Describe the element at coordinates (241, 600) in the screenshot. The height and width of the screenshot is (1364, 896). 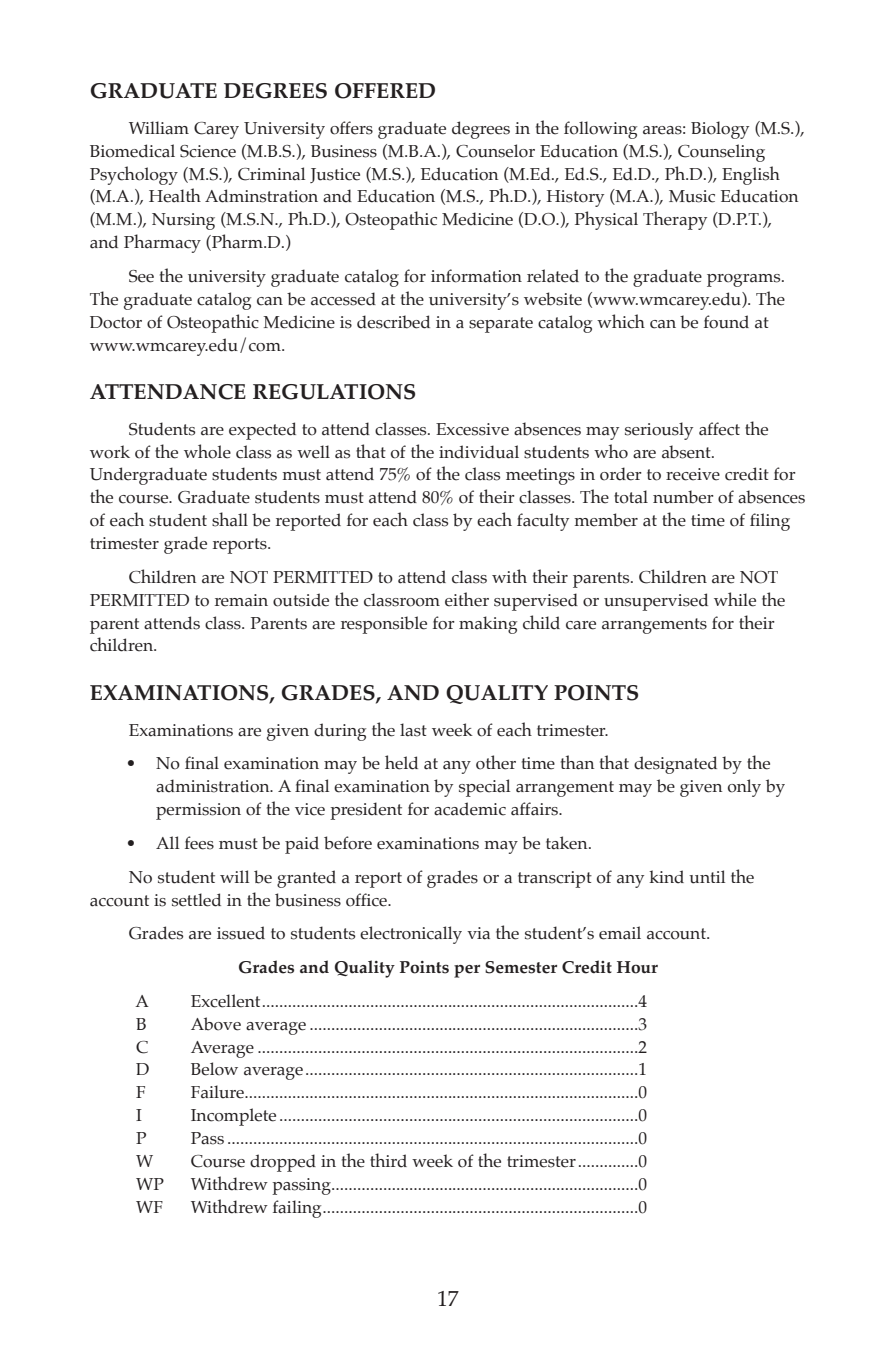
I see `remain` at that location.
